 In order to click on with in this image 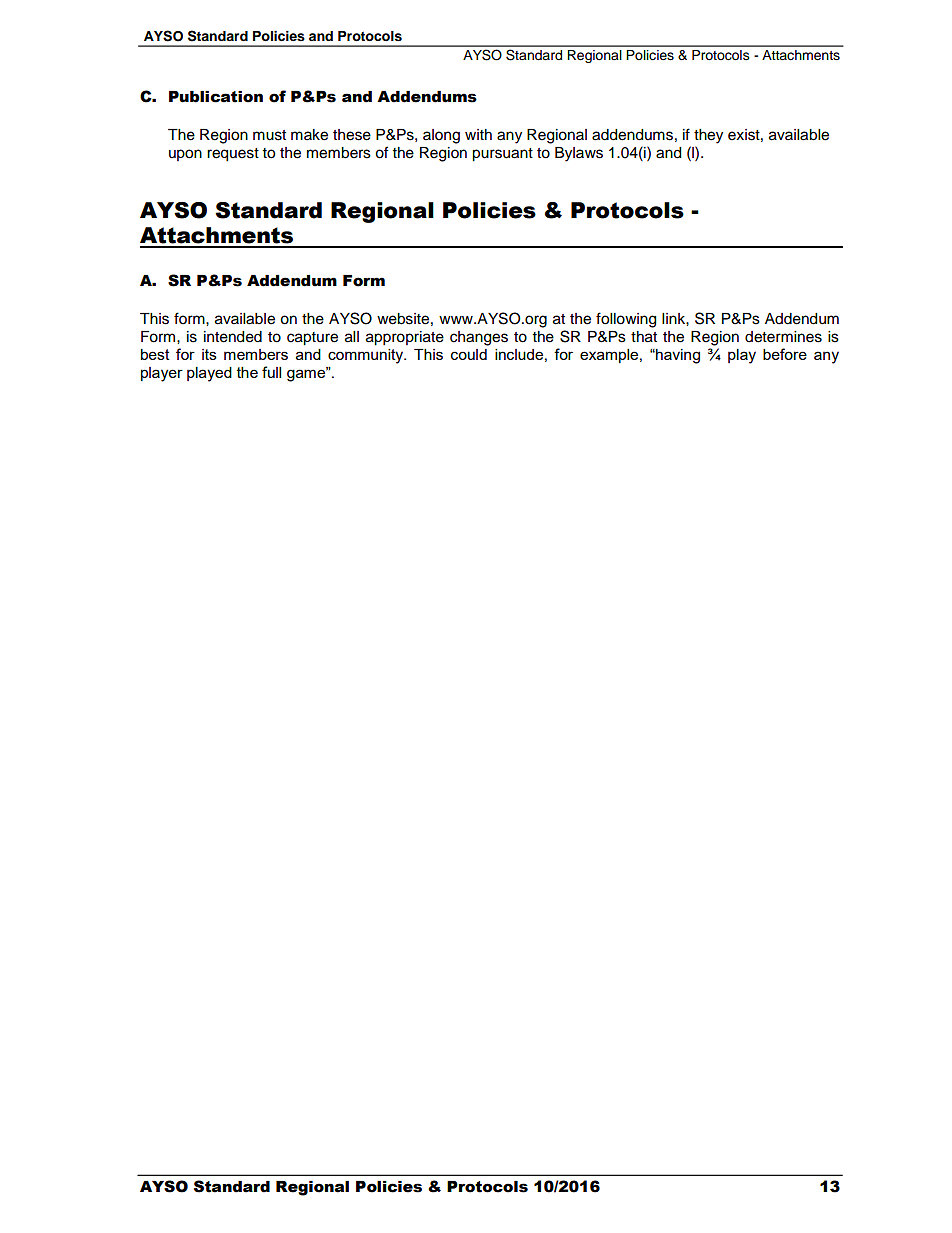, I will do `click(478, 134)`.
